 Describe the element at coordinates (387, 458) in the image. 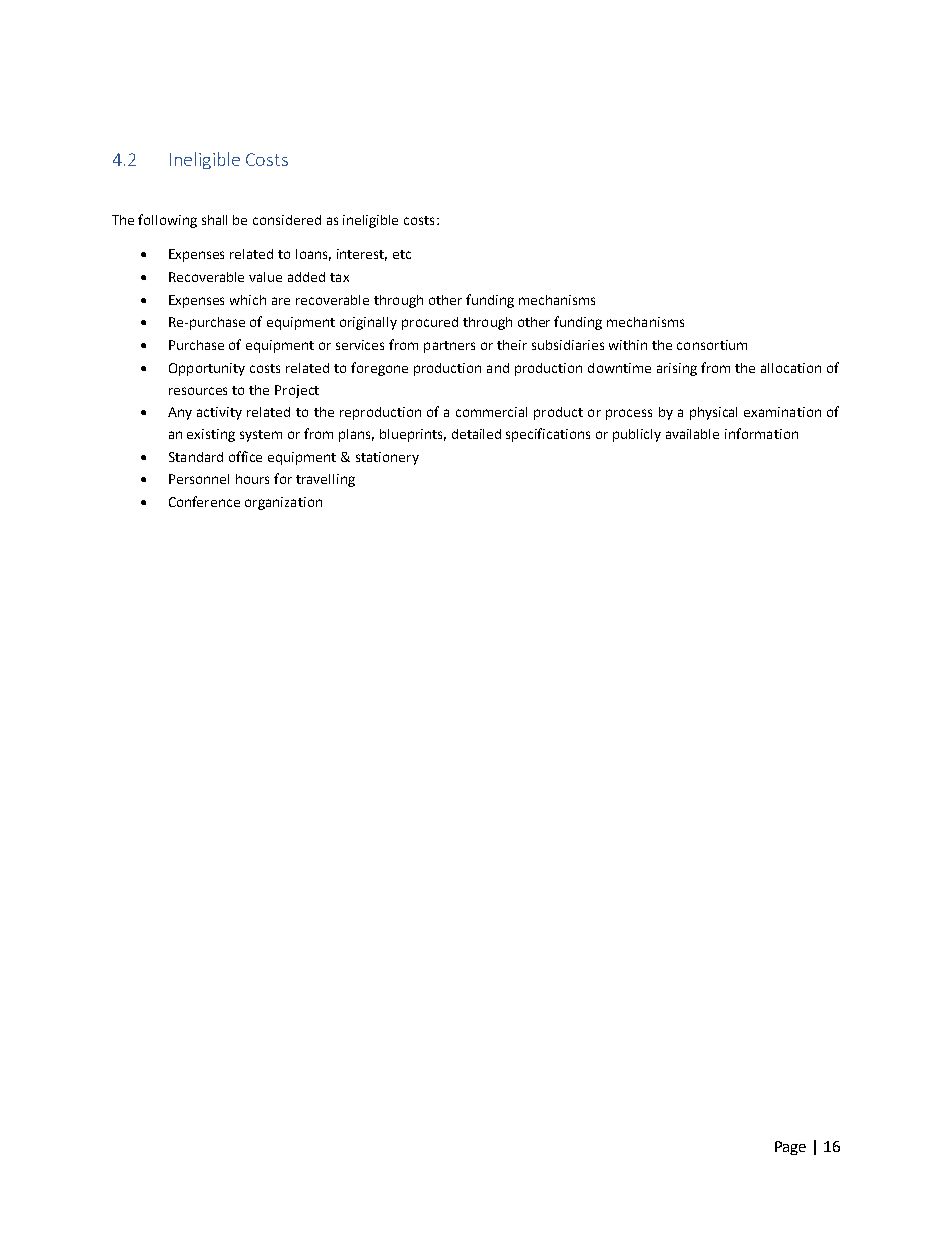

I see `stationery` at that location.
